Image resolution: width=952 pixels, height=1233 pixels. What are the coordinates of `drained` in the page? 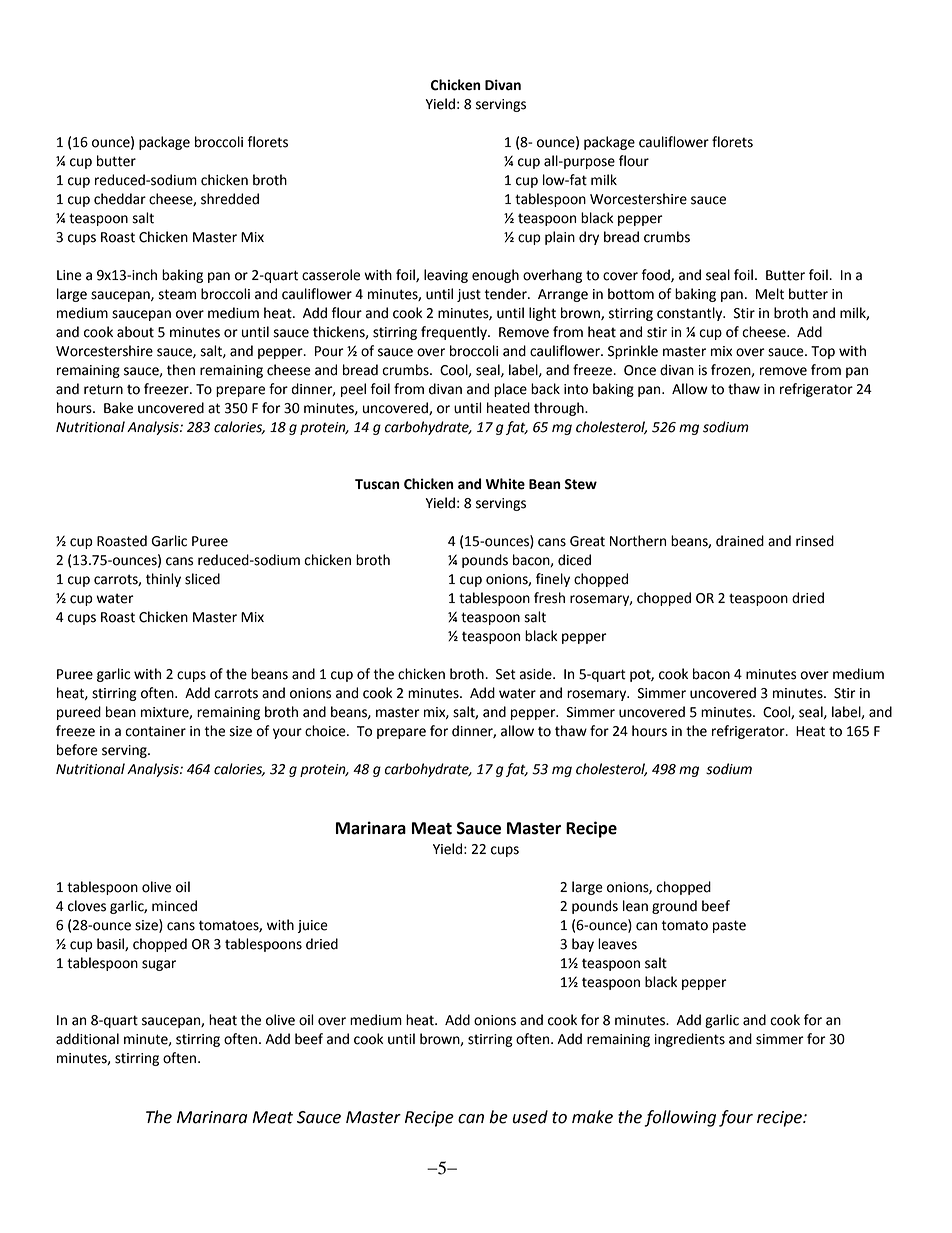 It's located at (740, 541).
